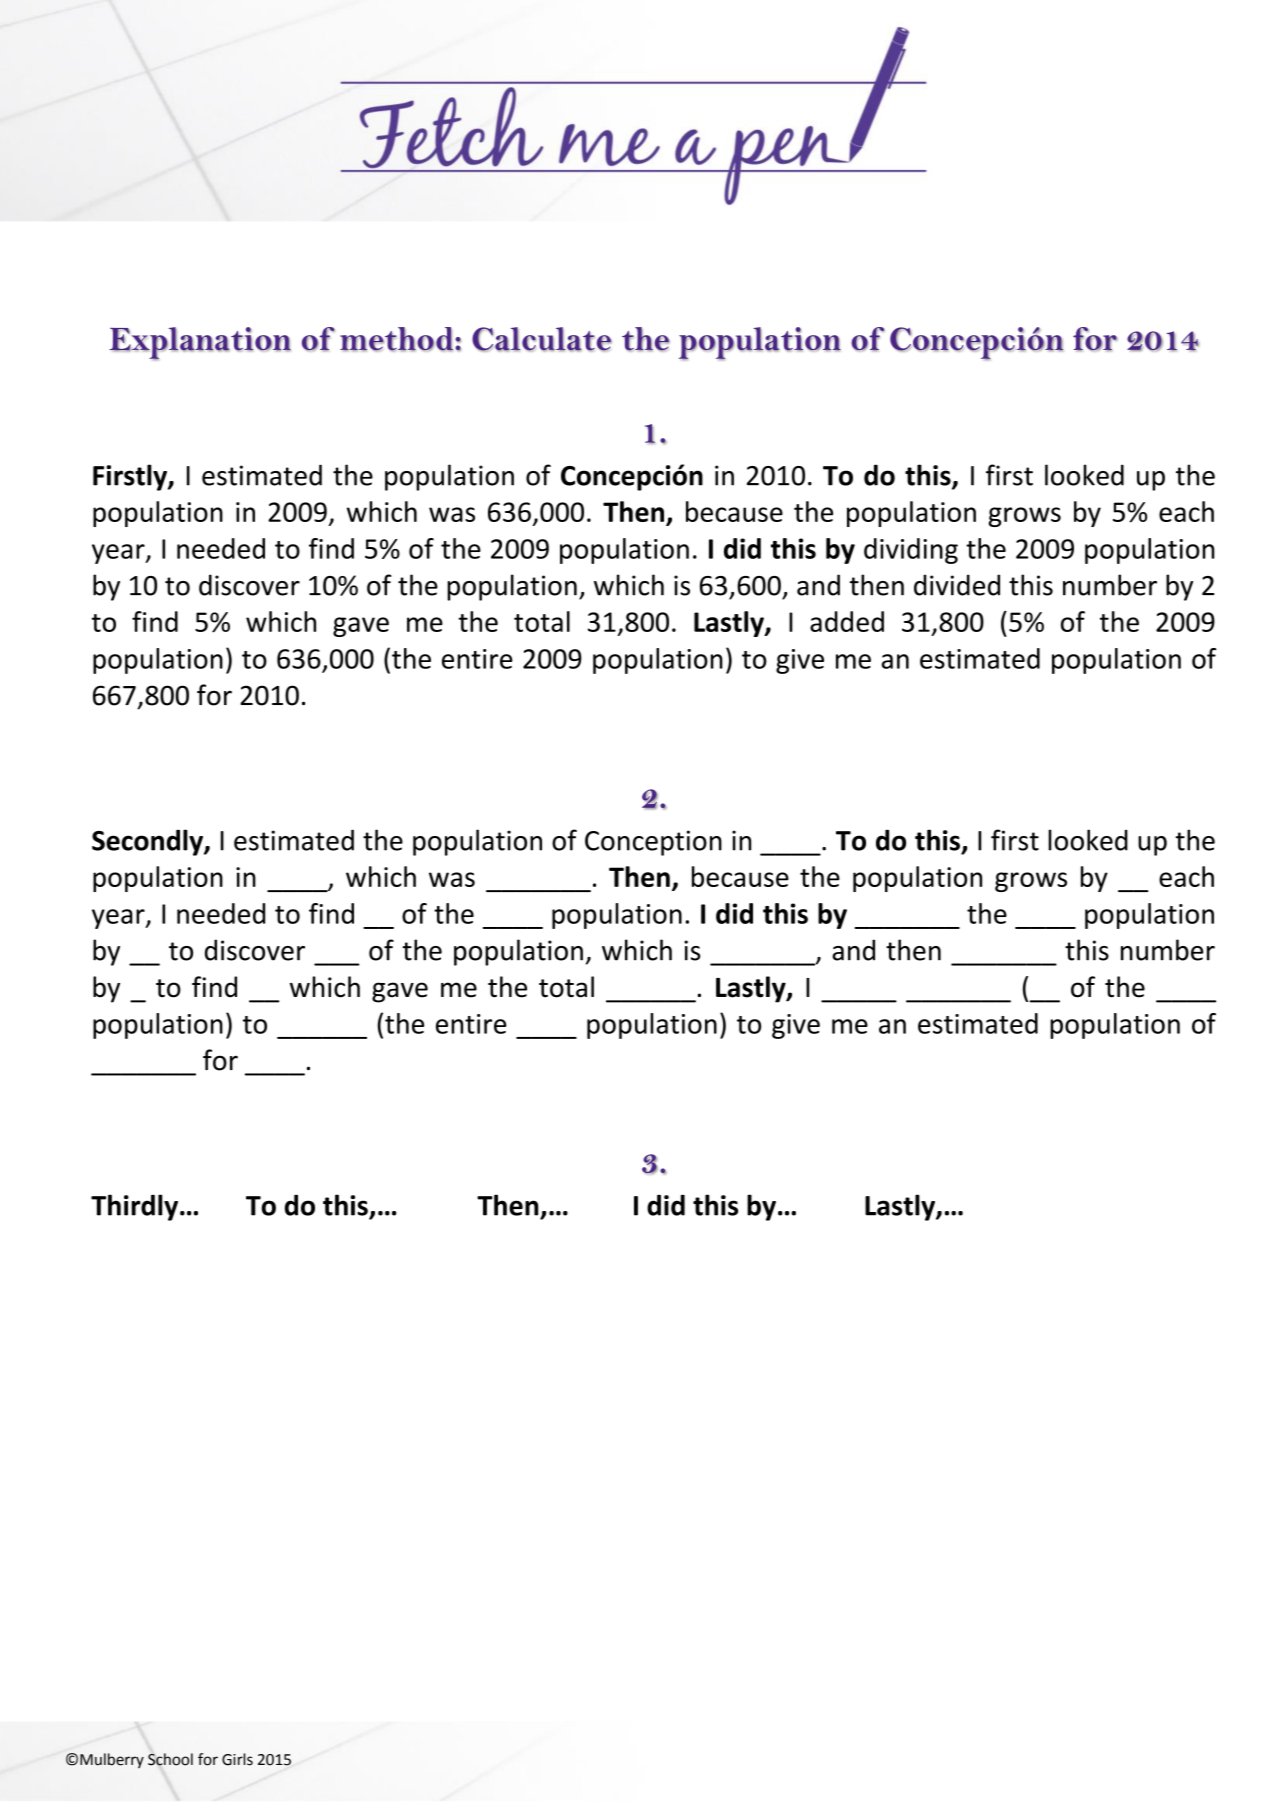 The image size is (1276, 1806). What do you see at coordinates (957, 585) in the screenshot?
I see `divided` at bounding box center [957, 585].
